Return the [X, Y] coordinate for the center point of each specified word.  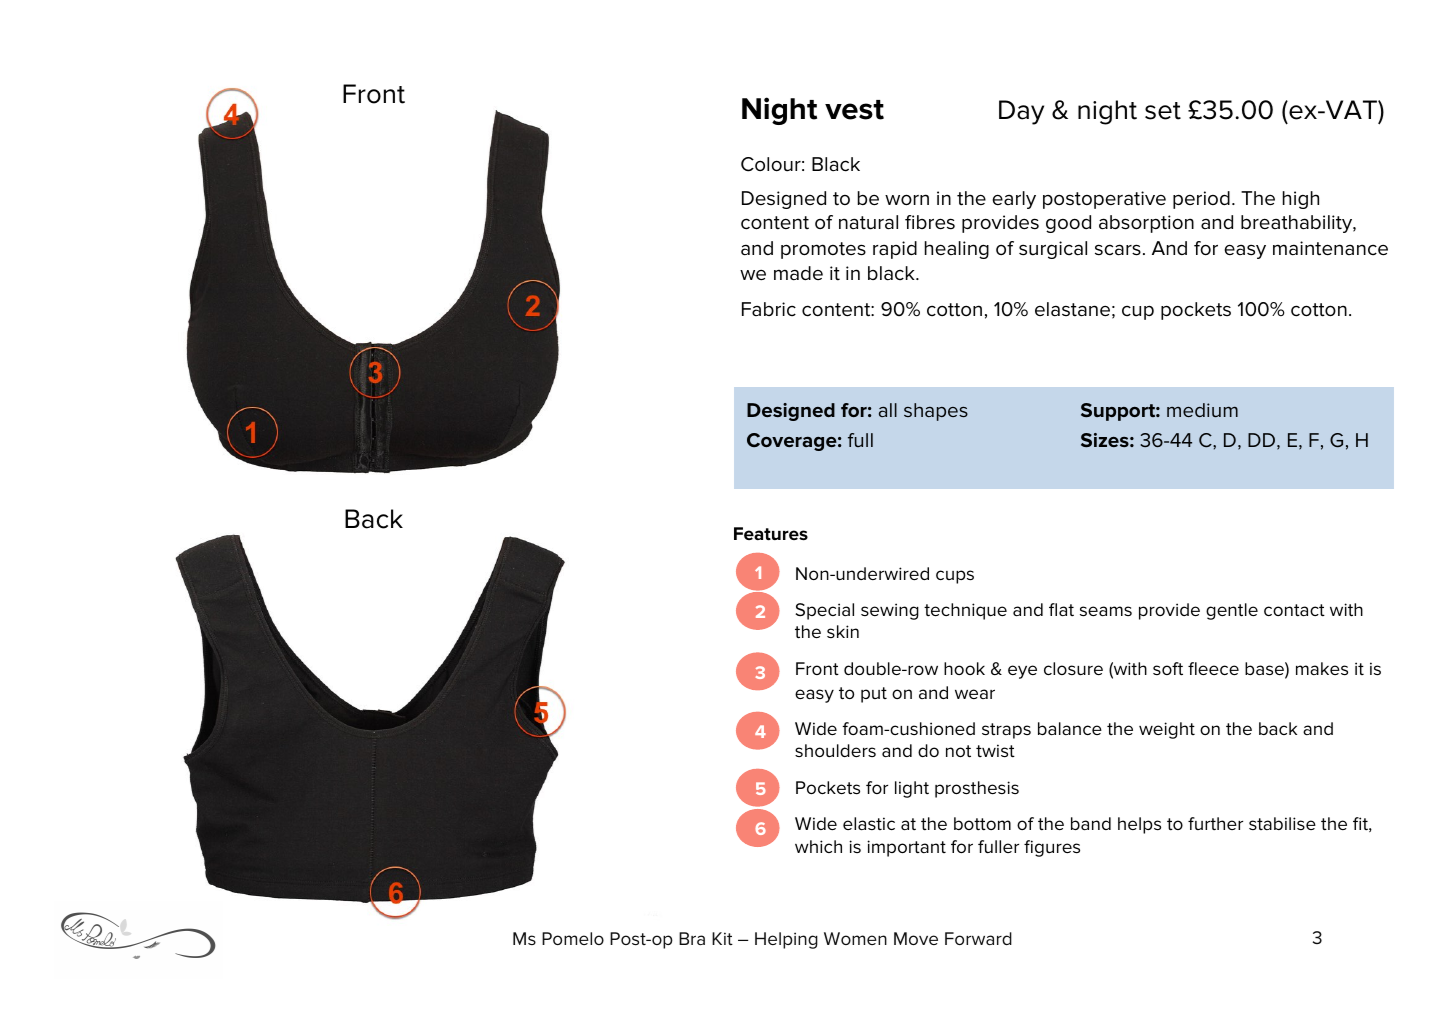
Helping [786, 940]
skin [843, 631]
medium [1202, 410]
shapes [936, 412]
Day [1021, 112]
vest [854, 110]
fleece [1213, 668]
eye [1022, 672]
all [888, 410]
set [1163, 111]
